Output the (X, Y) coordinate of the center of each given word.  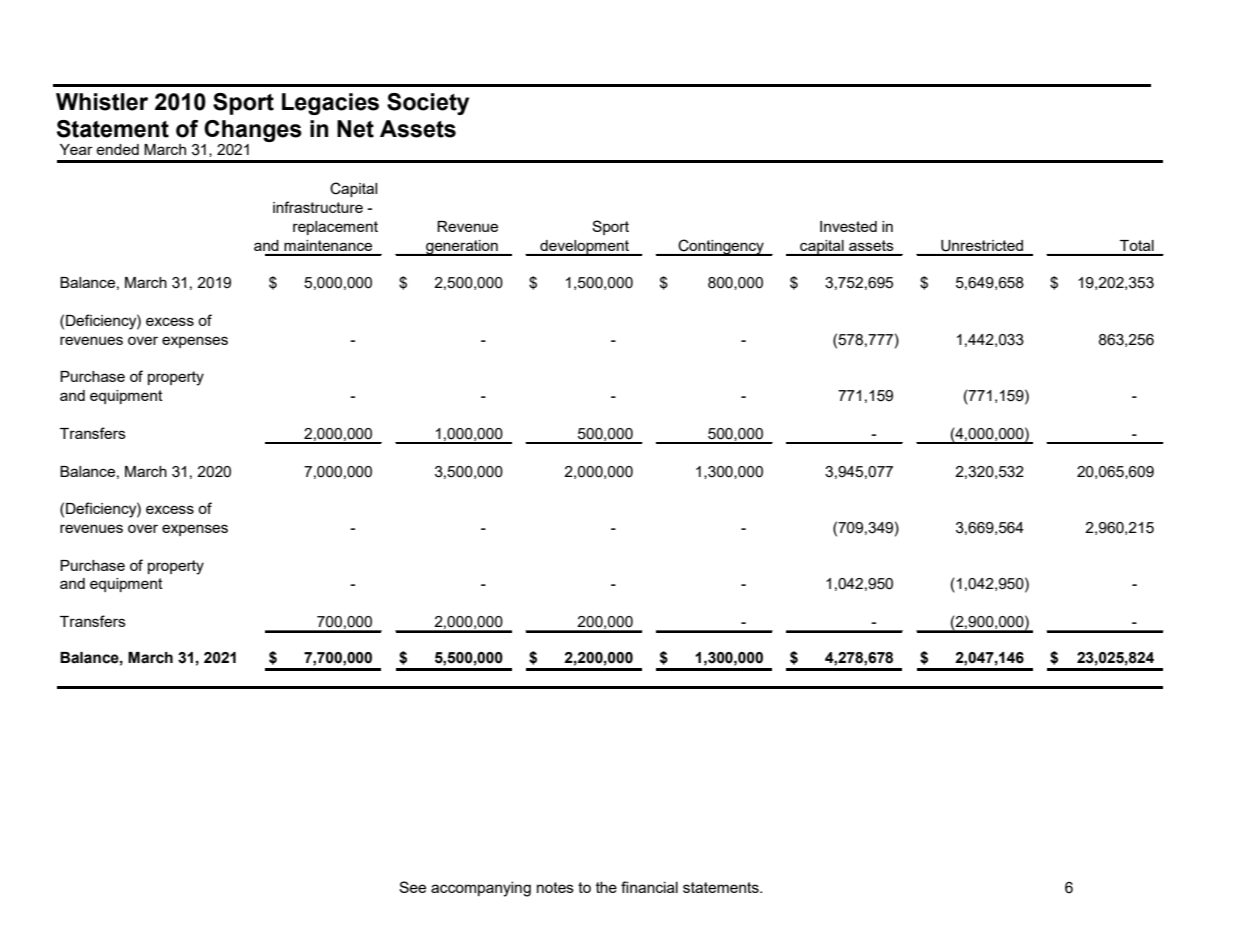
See (412, 887)
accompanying (481, 889)
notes (555, 887)
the (606, 887)
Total (1137, 245)
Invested (848, 226)
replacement (335, 228)
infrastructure (318, 207)
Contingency (721, 247)
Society (428, 104)
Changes (253, 131)
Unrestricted (982, 246)
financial (649, 887)
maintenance (328, 245)
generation (462, 248)
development (584, 248)
